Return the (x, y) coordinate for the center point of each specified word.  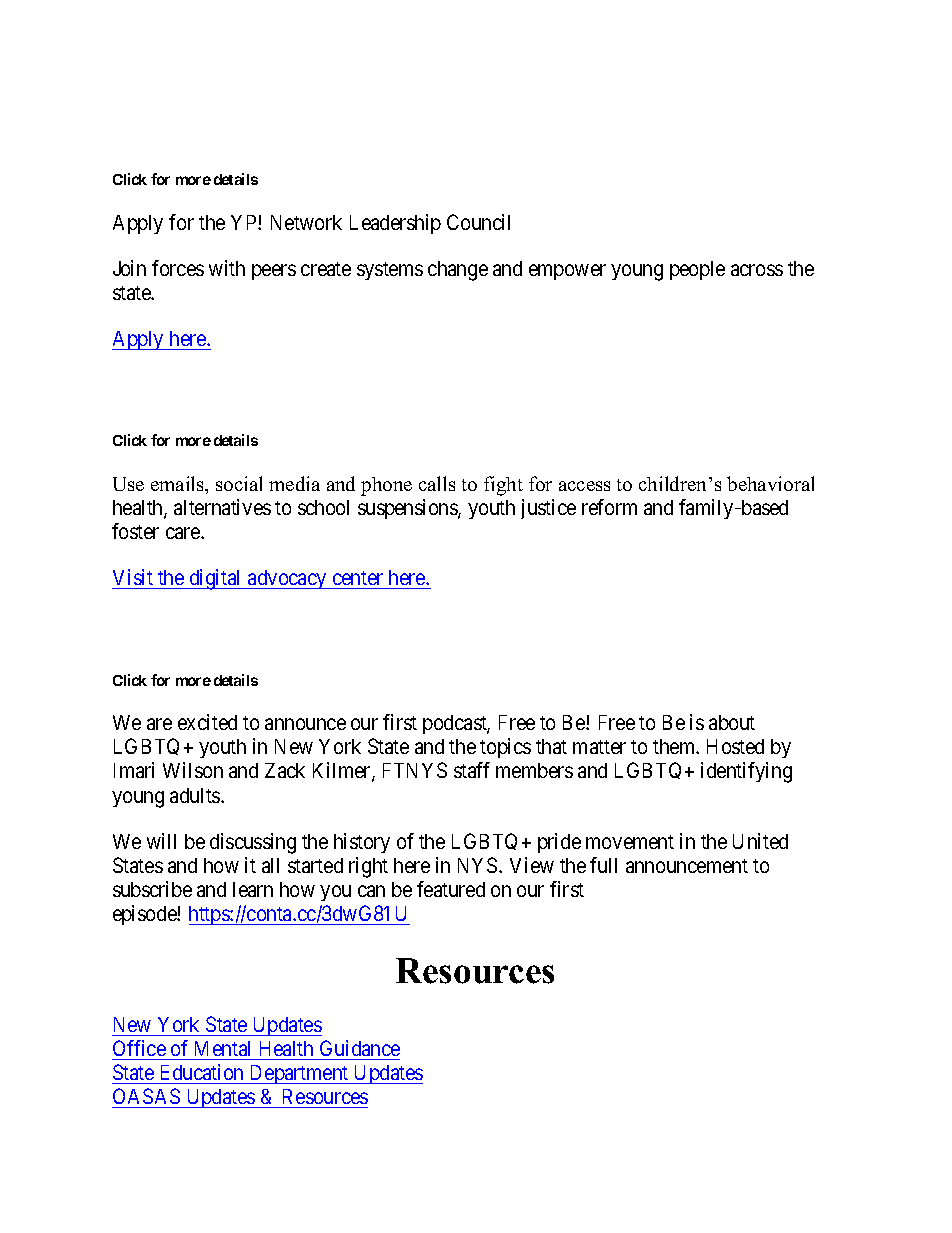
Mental (222, 1048)
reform (609, 507)
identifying (746, 772)
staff (472, 770)
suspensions (408, 509)
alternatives (222, 507)
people (697, 270)
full (603, 865)
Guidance (360, 1048)
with (227, 268)
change (458, 271)
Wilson (193, 770)
